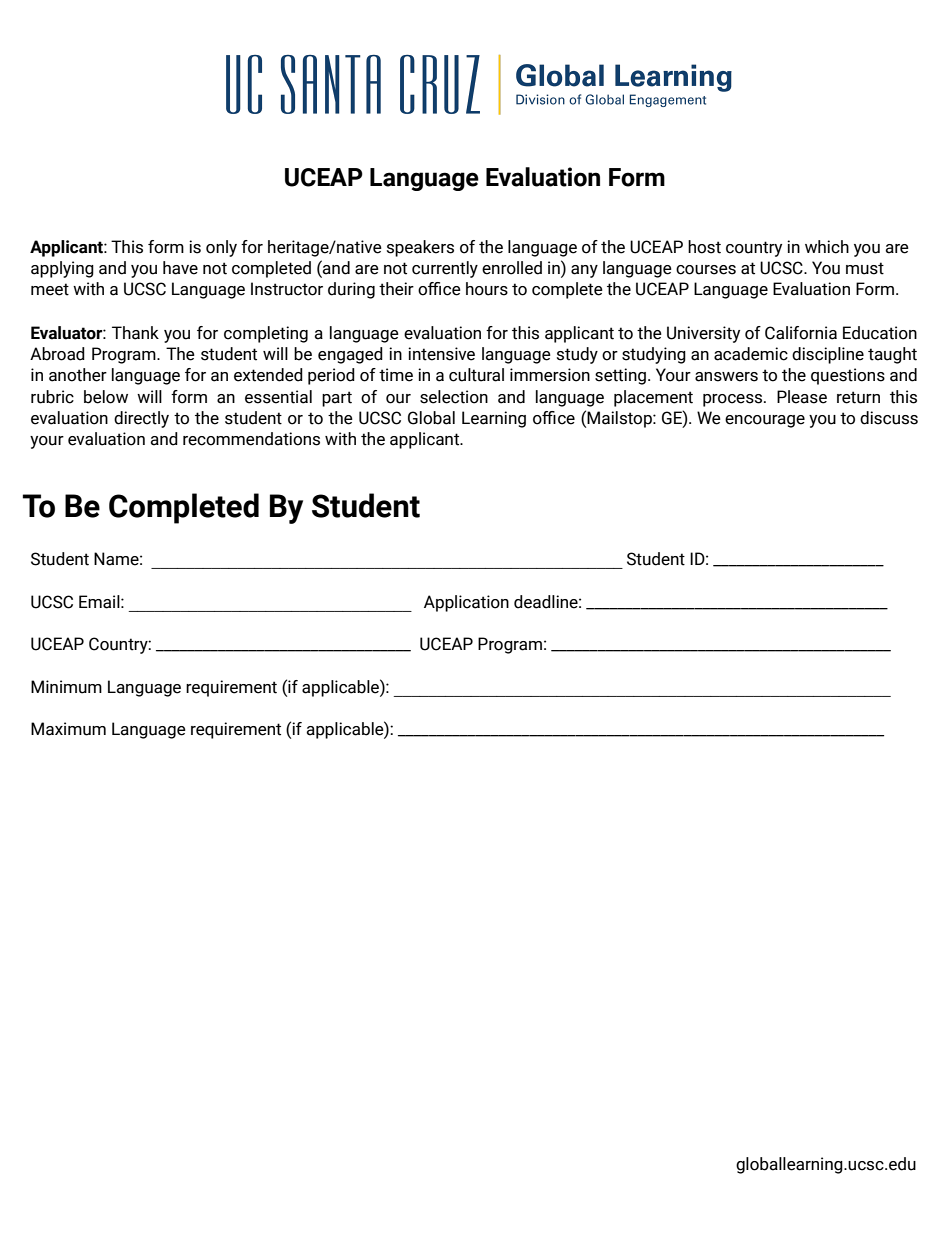  I want to click on encourage, so click(765, 421).
